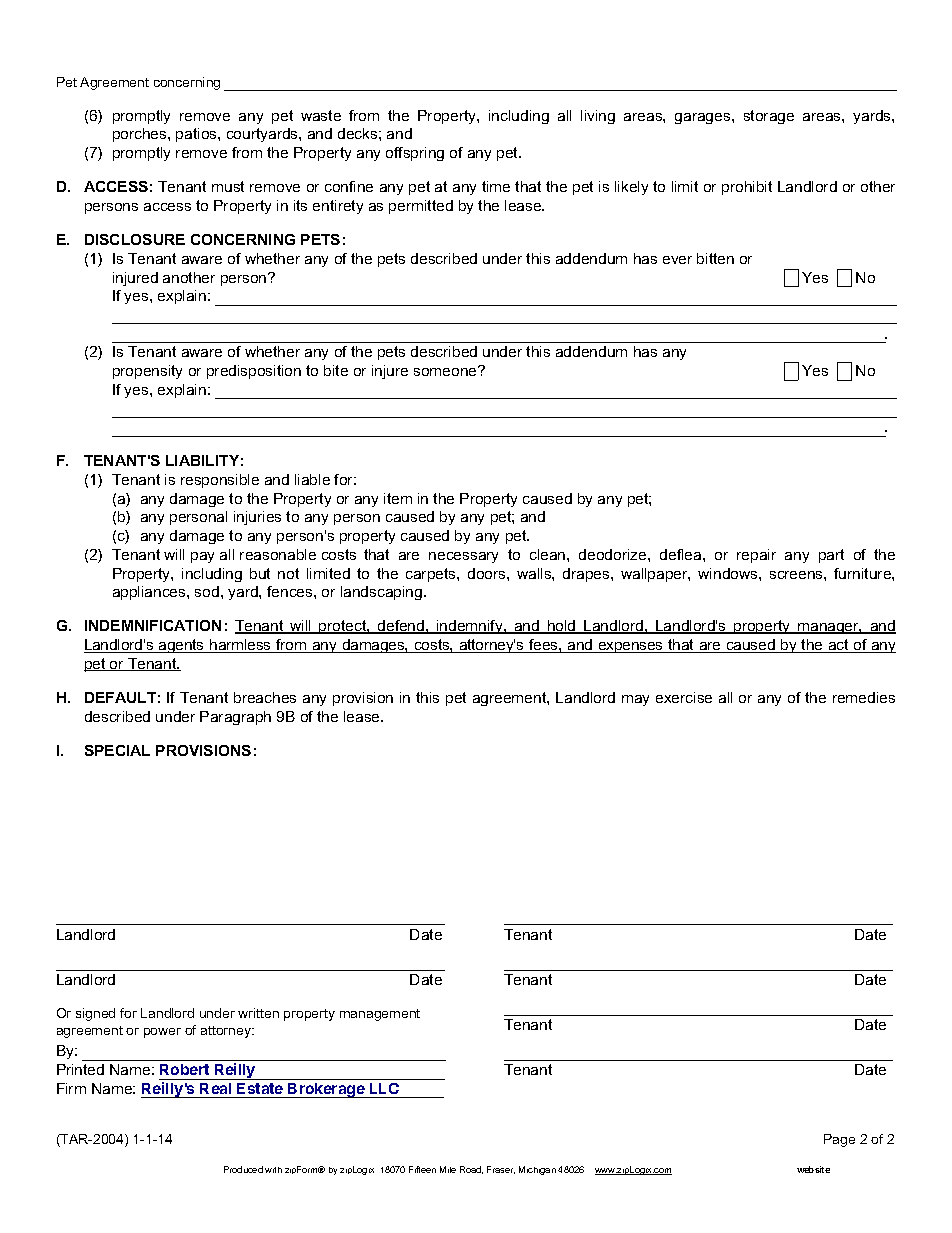 The height and width of the screenshot is (1233, 952). Describe the element at coordinates (141, 135) in the screenshot. I see `porches` at that location.
